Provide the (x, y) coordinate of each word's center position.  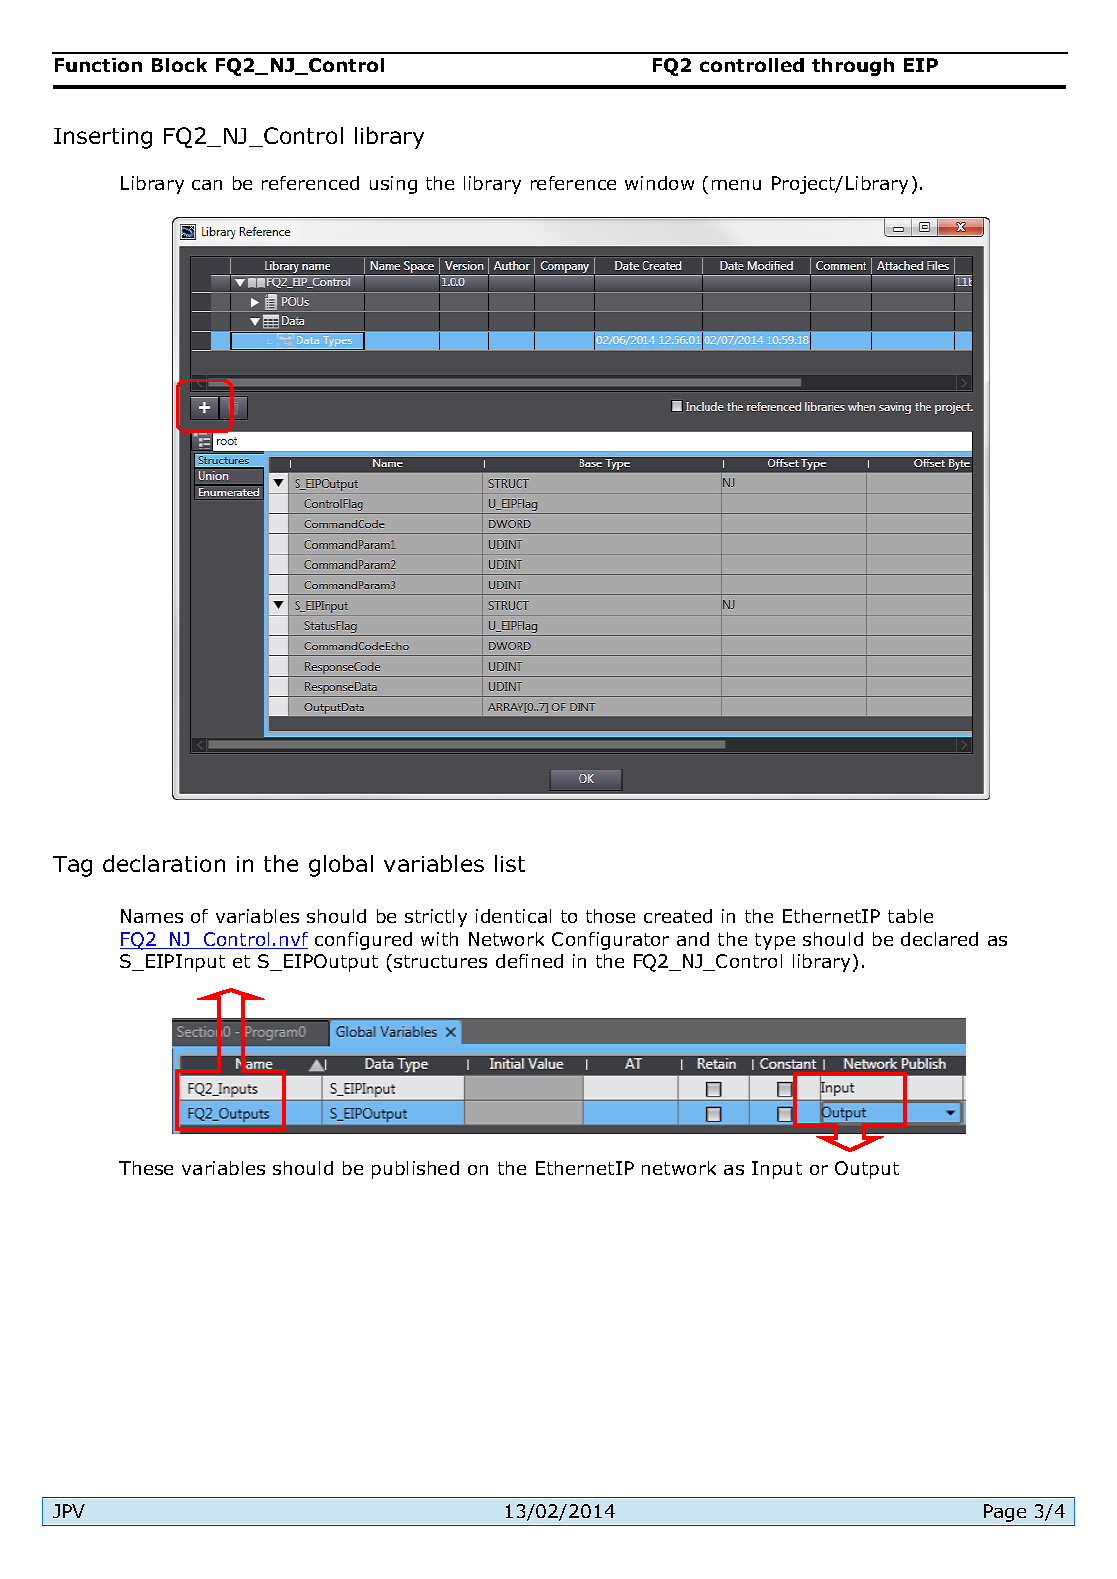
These (146, 1168)
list (510, 863)
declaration (164, 863)
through (853, 67)
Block (179, 65)
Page (1005, 1513)
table (910, 916)
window (659, 183)
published (415, 1170)
